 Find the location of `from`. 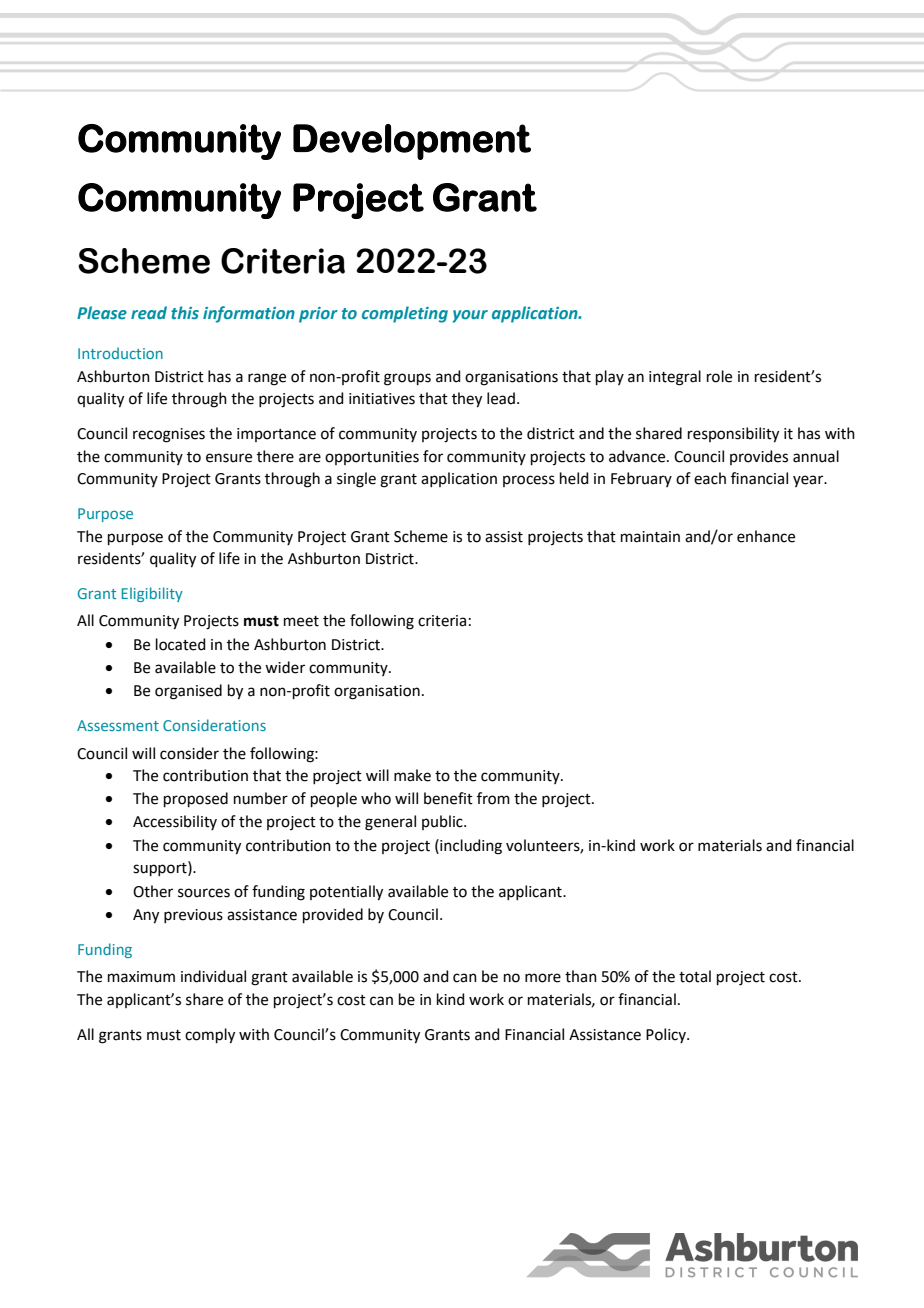

from is located at coordinates (493, 798).
